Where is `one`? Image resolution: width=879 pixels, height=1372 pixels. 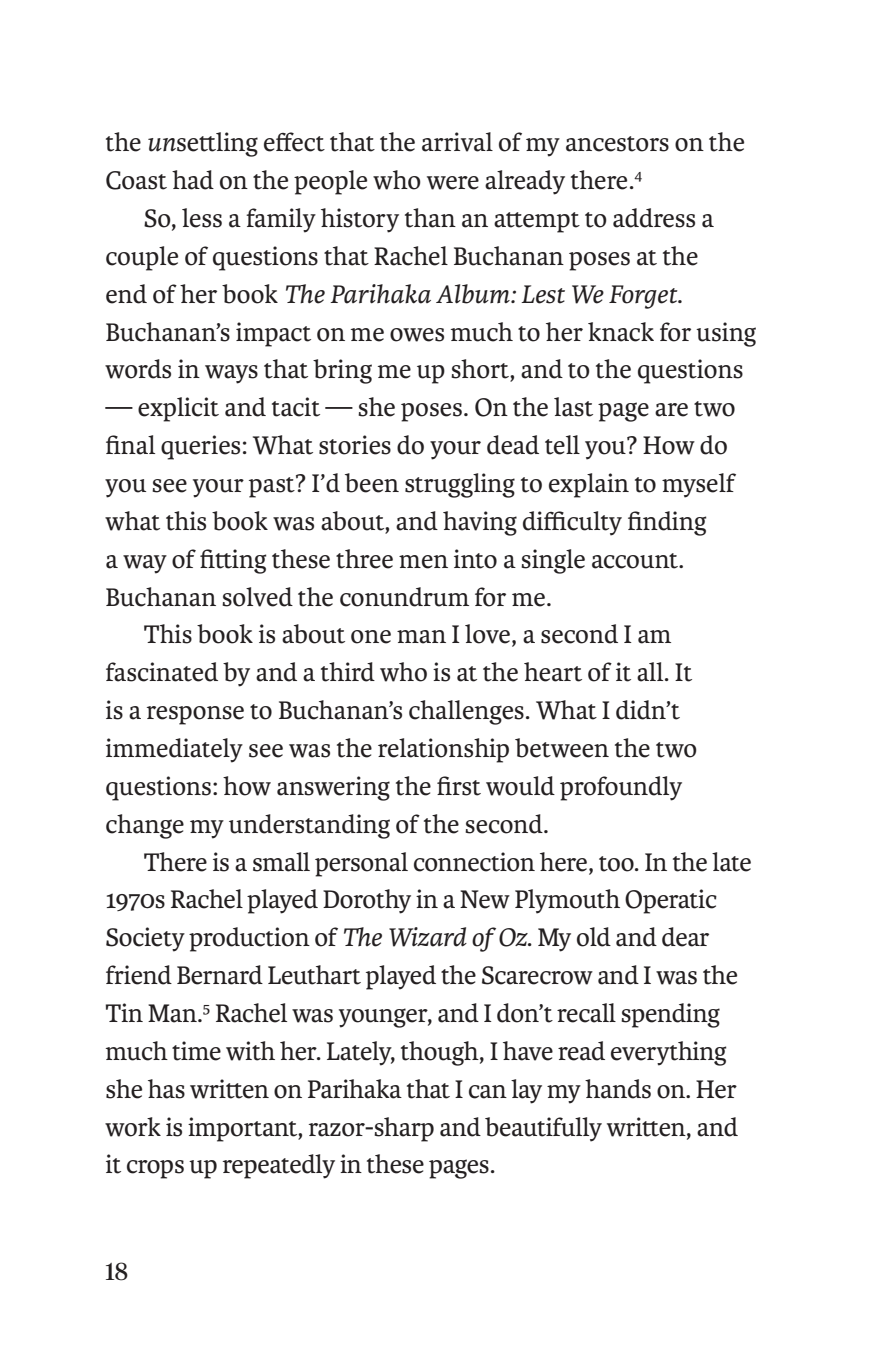 one is located at coordinates (371, 637).
